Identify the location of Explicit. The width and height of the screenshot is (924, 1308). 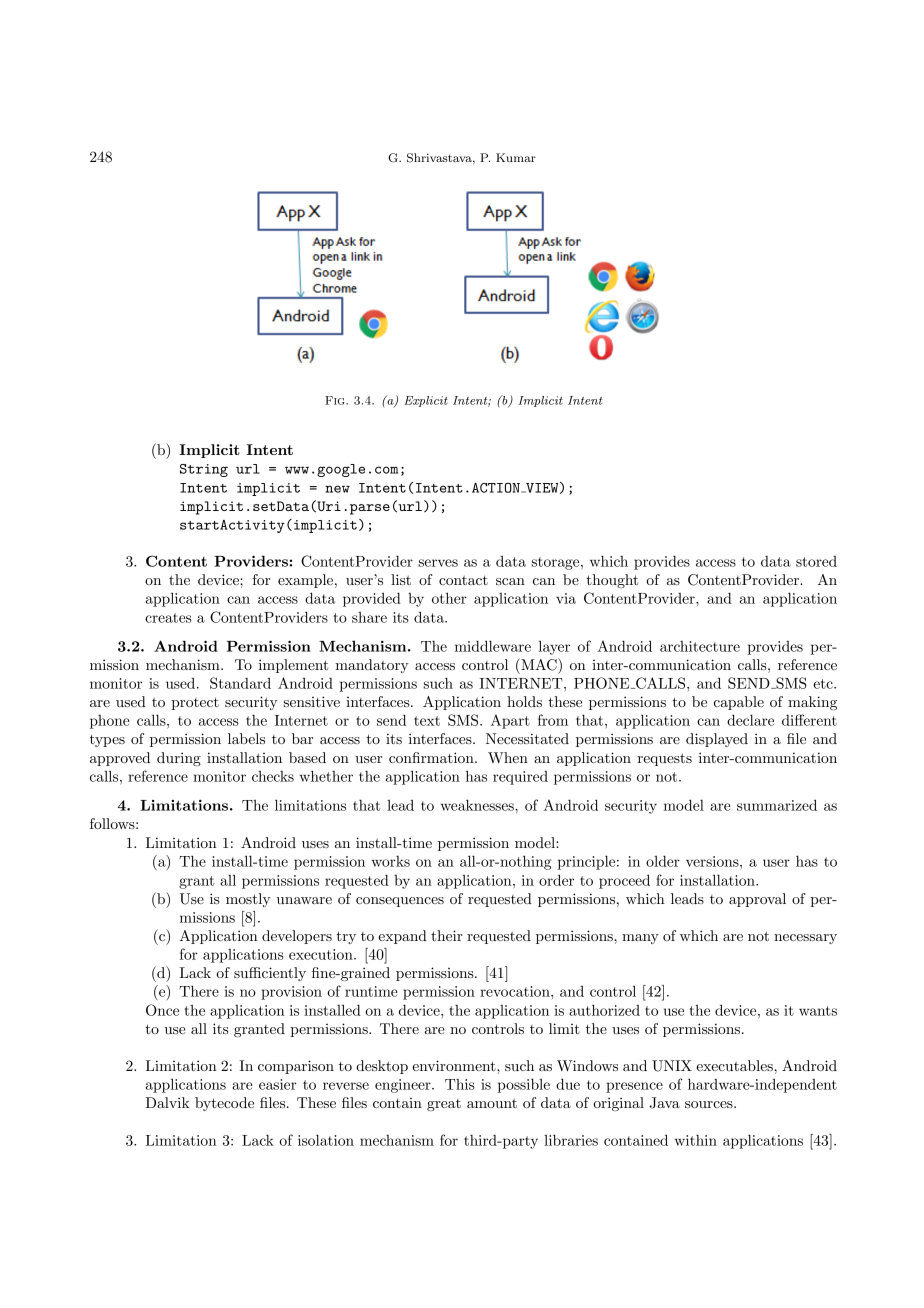
(426, 401).
